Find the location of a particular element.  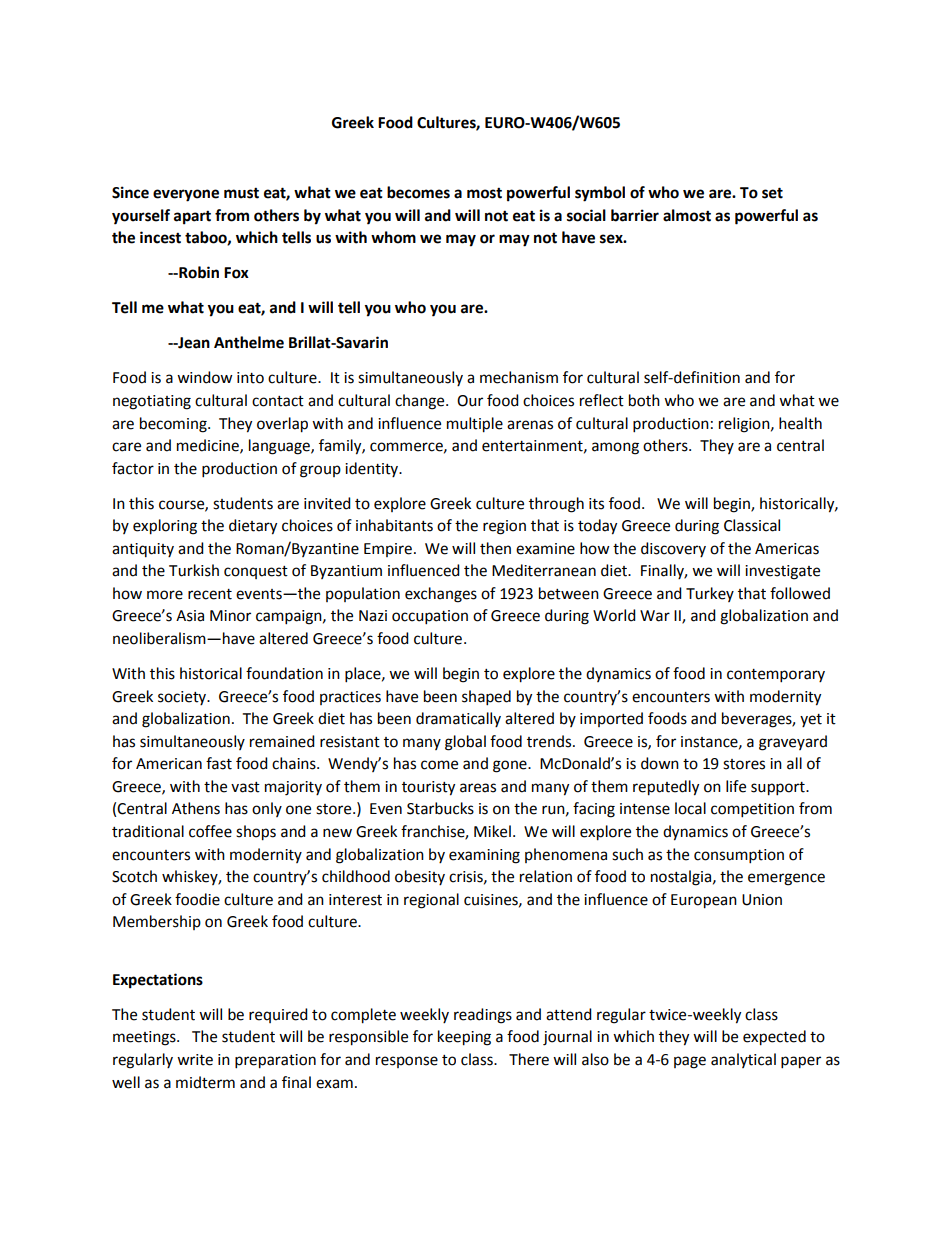

write is located at coordinates (195, 1060).
